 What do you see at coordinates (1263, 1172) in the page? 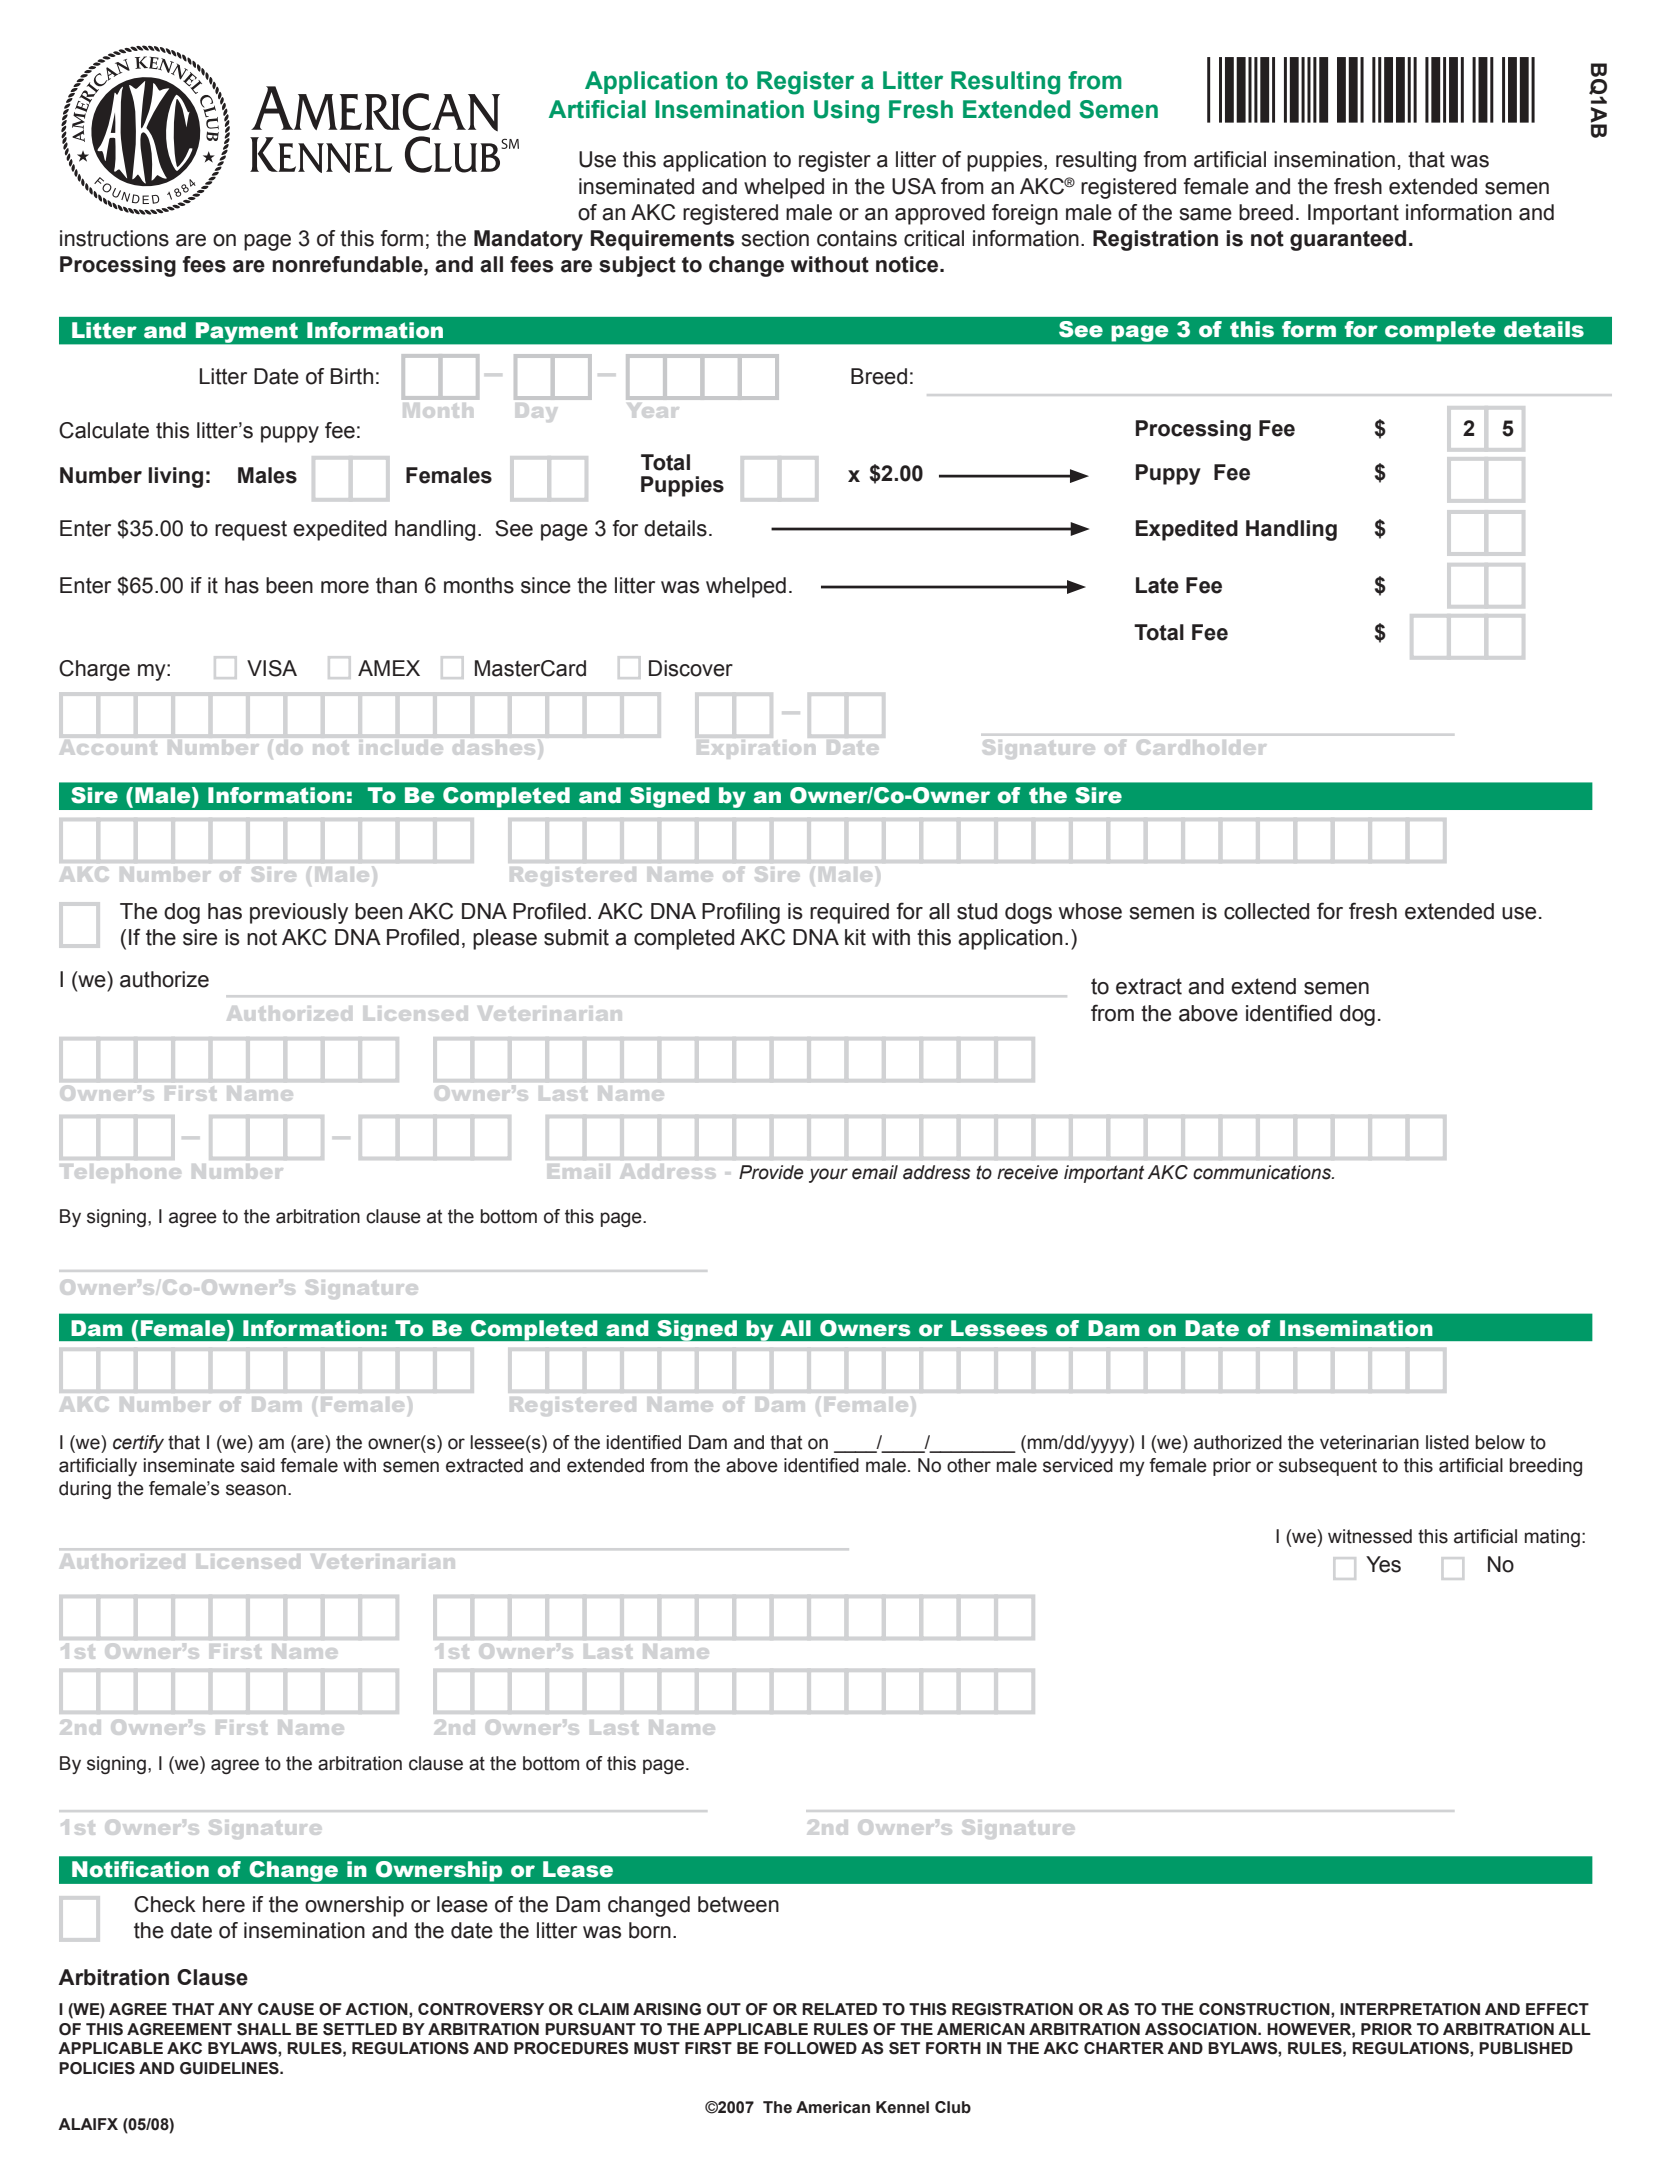
I see `communications` at bounding box center [1263, 1172].
